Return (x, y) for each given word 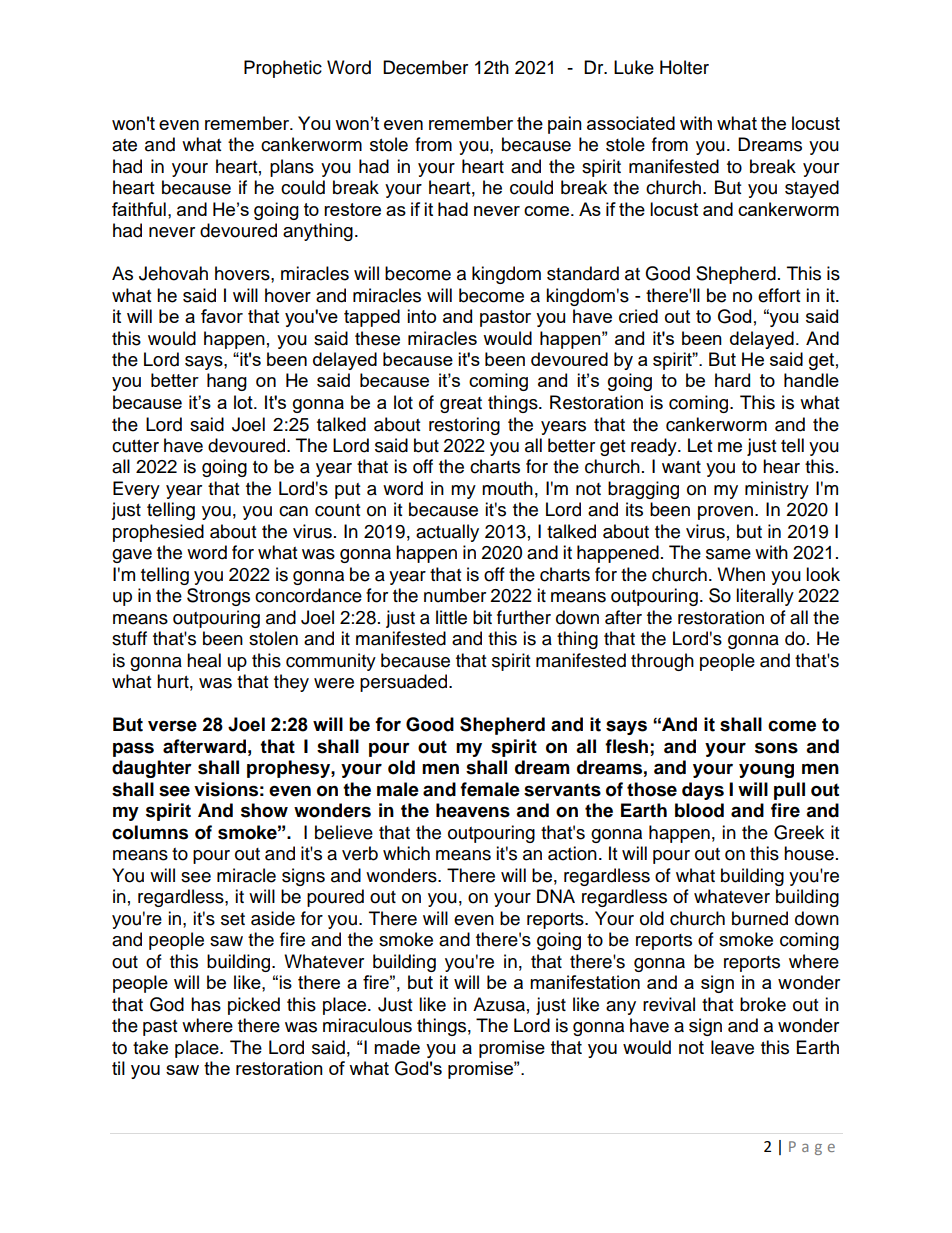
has (206, 1004)
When (741, 574)
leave (732, 1047)
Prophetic (283, 69)
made (397, 1047)
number (455, 595)
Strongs (218, 597)
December (425, 67)
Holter (684, 67)
